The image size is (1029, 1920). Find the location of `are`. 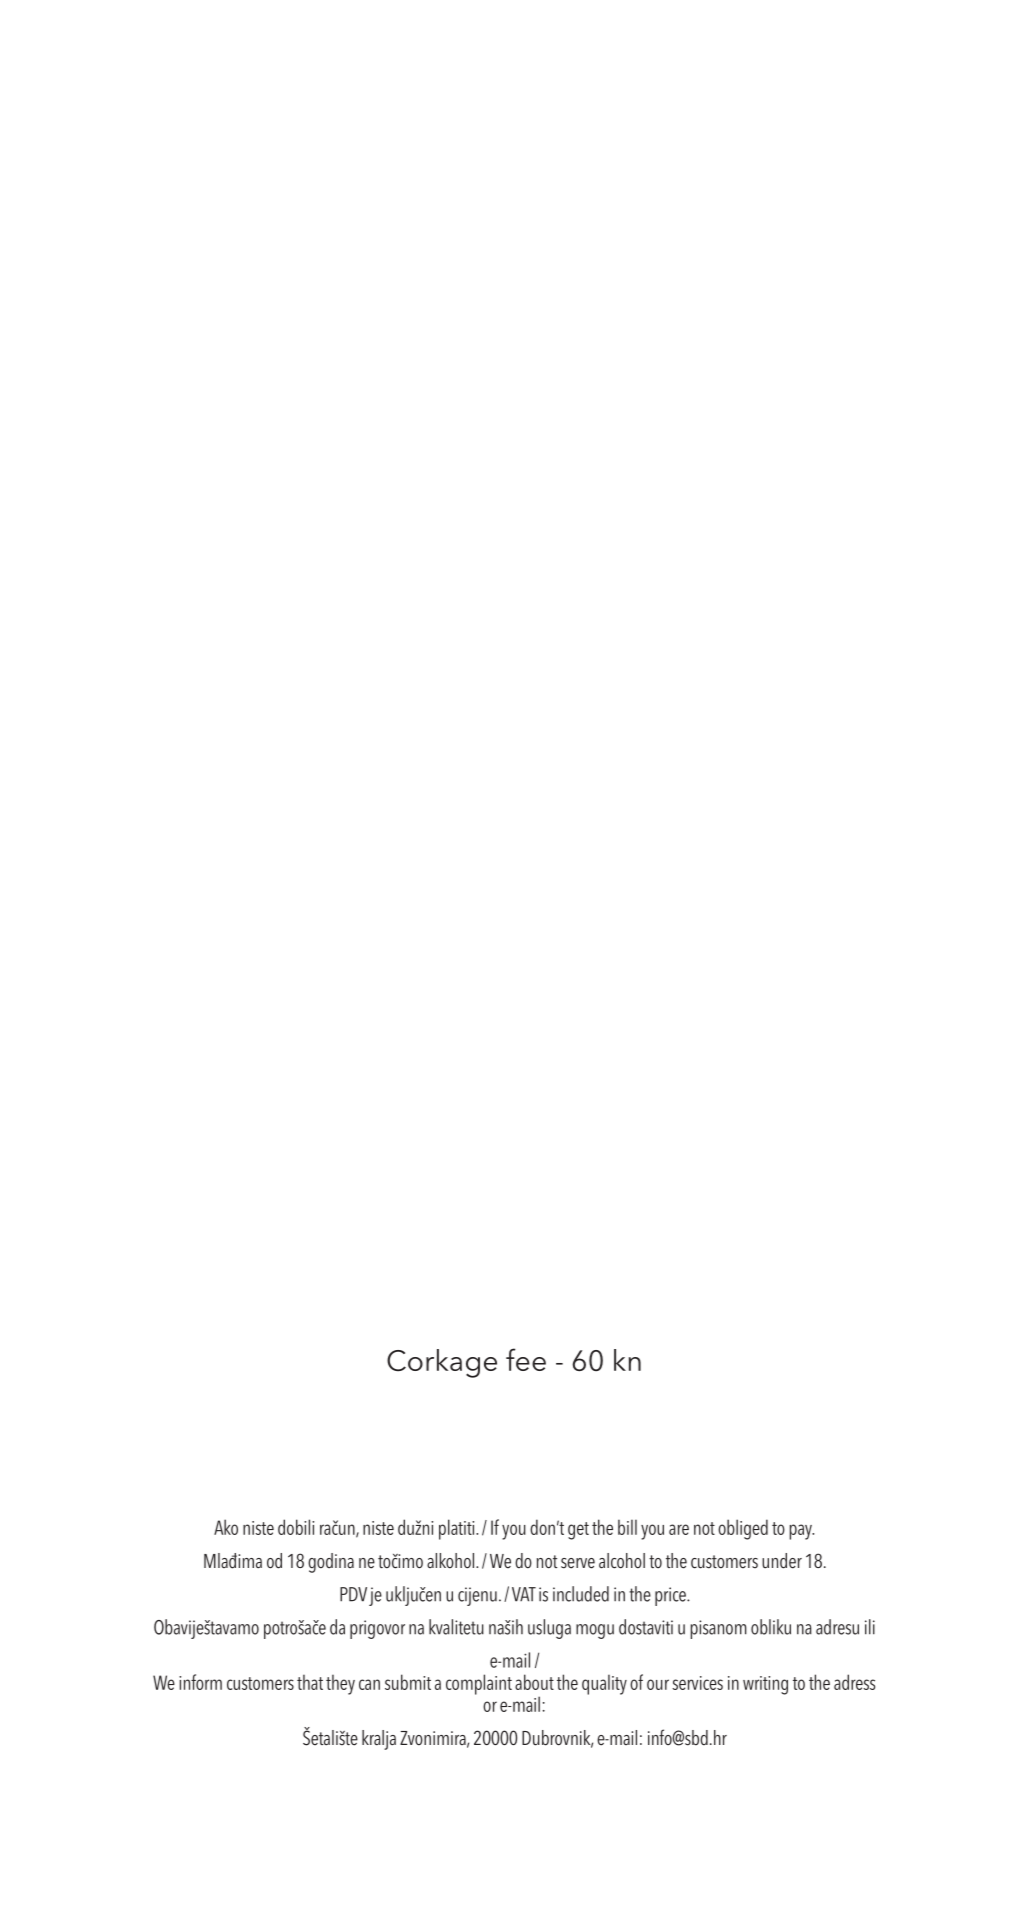

are is located at coordinates (679, 1529).
